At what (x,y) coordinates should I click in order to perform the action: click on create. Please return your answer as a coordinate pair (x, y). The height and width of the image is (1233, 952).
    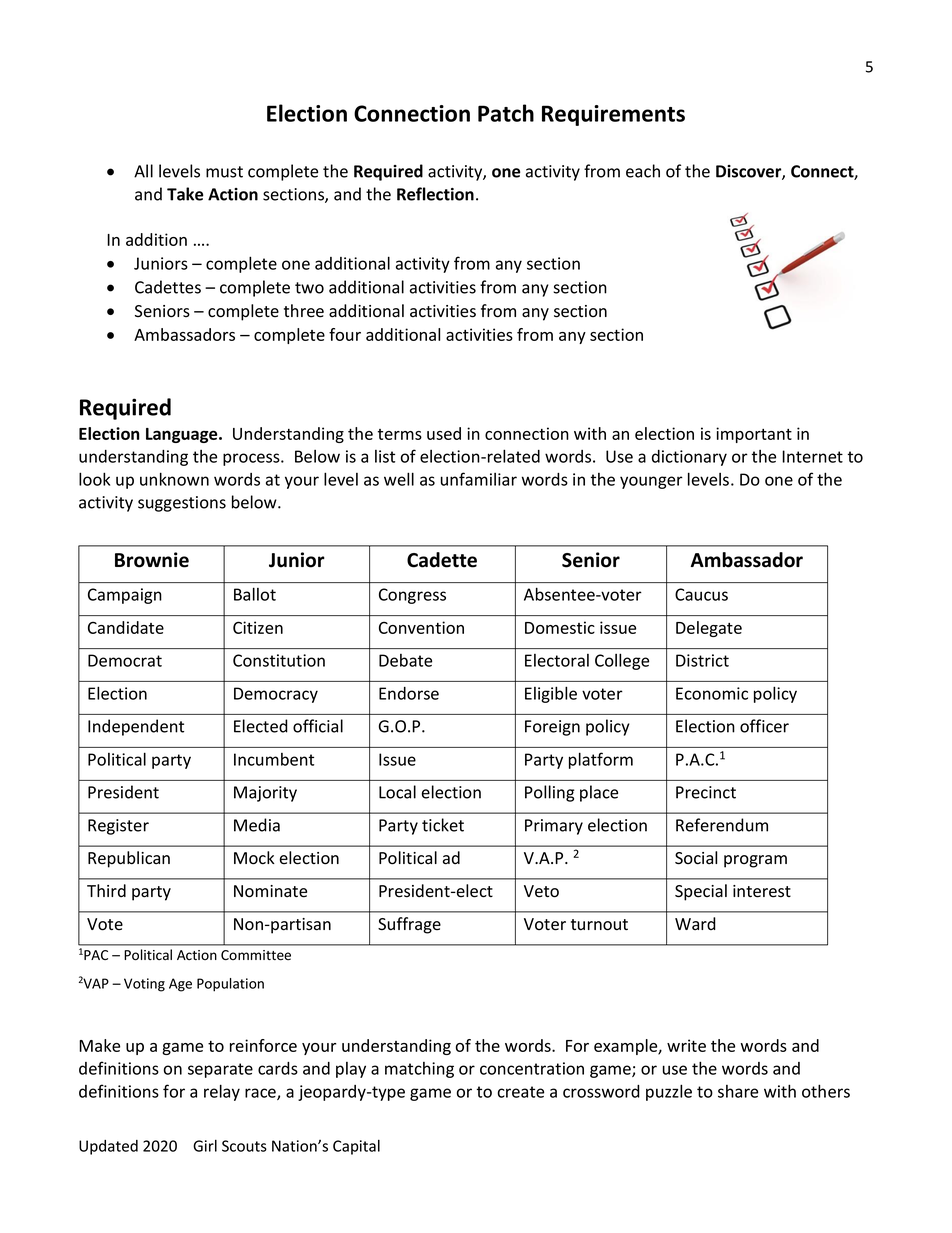
    Looking at the image, I should click on (521, 1092).
